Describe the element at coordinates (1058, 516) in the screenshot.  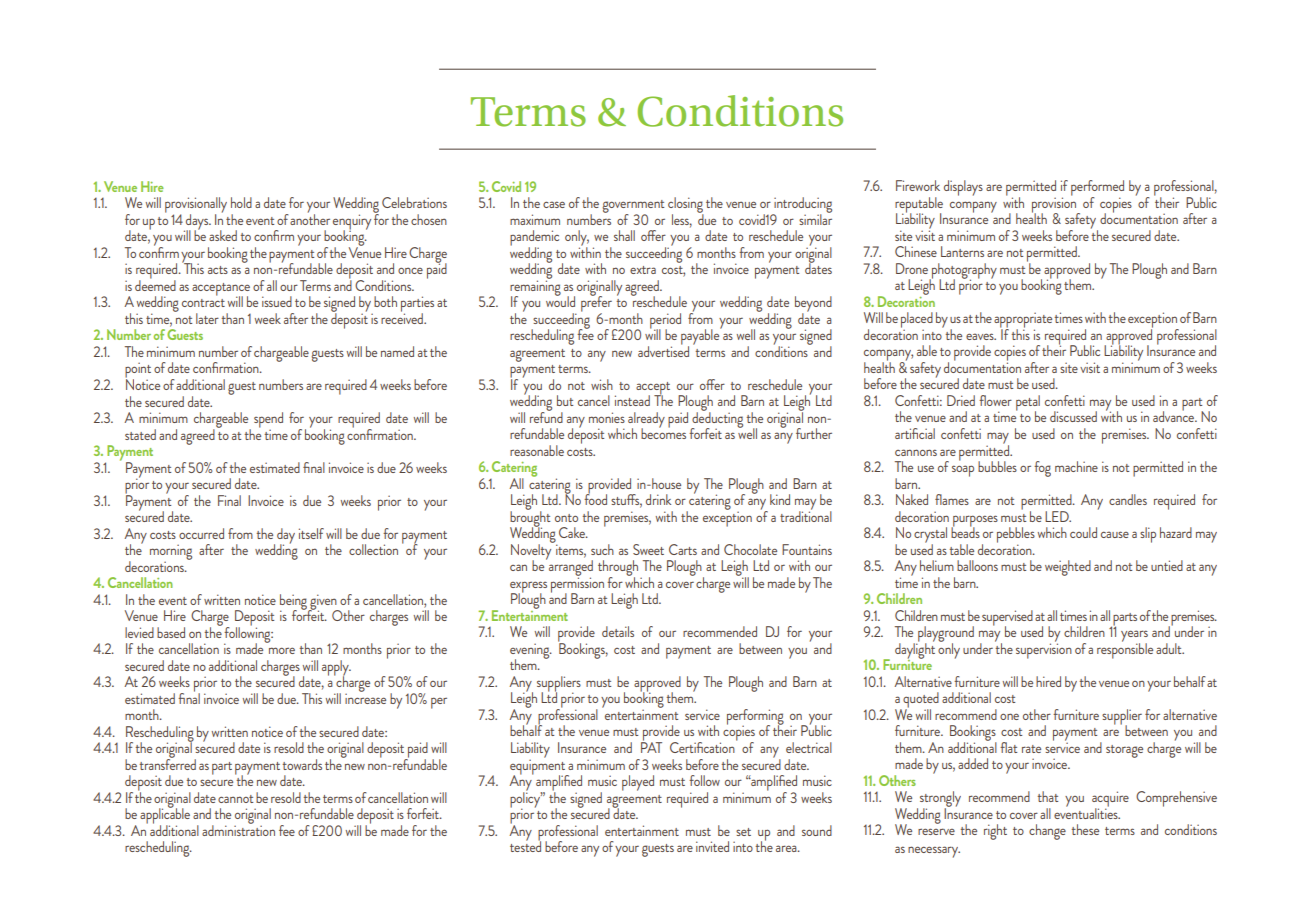
I see `LED` at that location.
